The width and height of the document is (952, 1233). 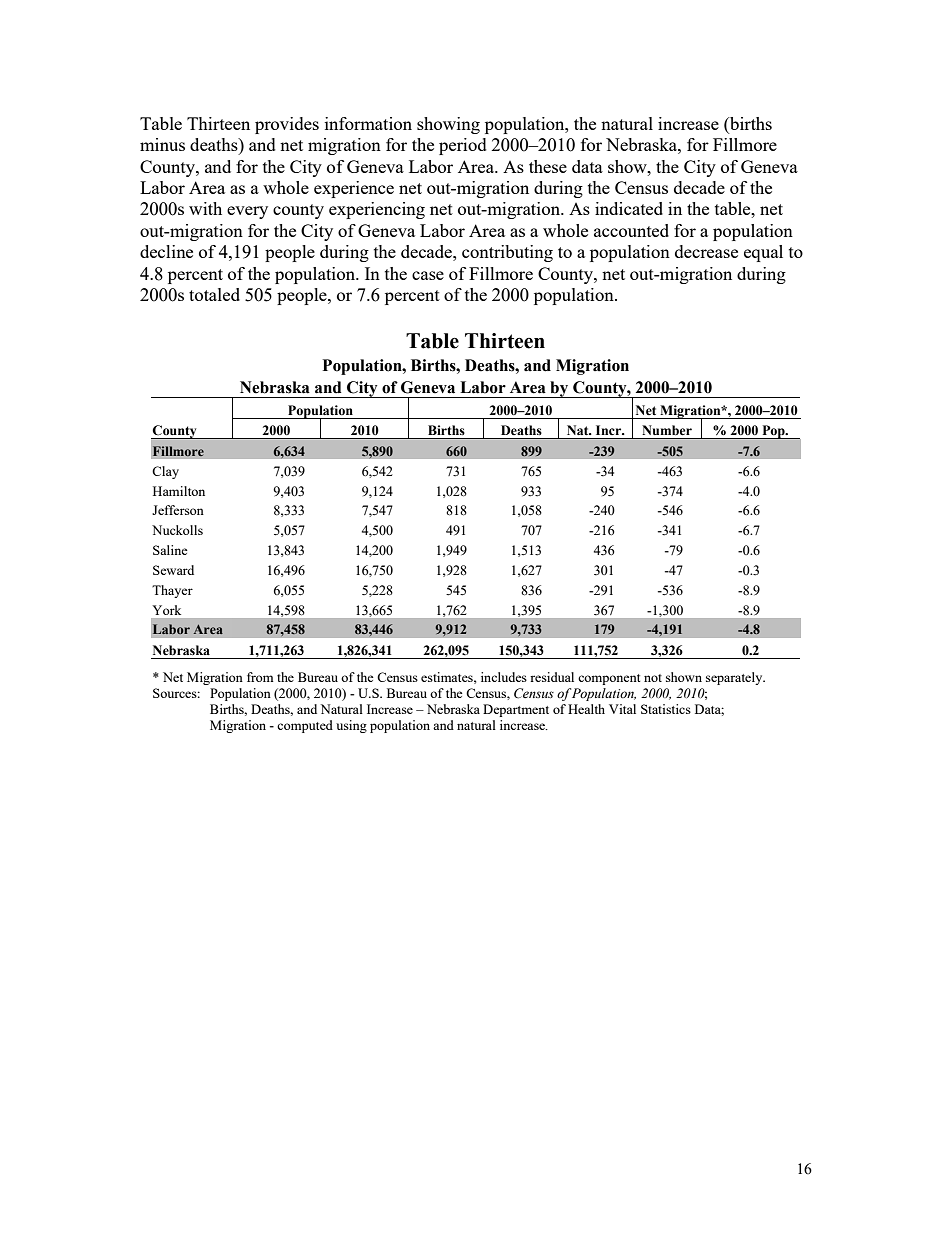 What do you see at coordinates (463, 146) in the document?
I see `period` at bounding box center [463, 146].
